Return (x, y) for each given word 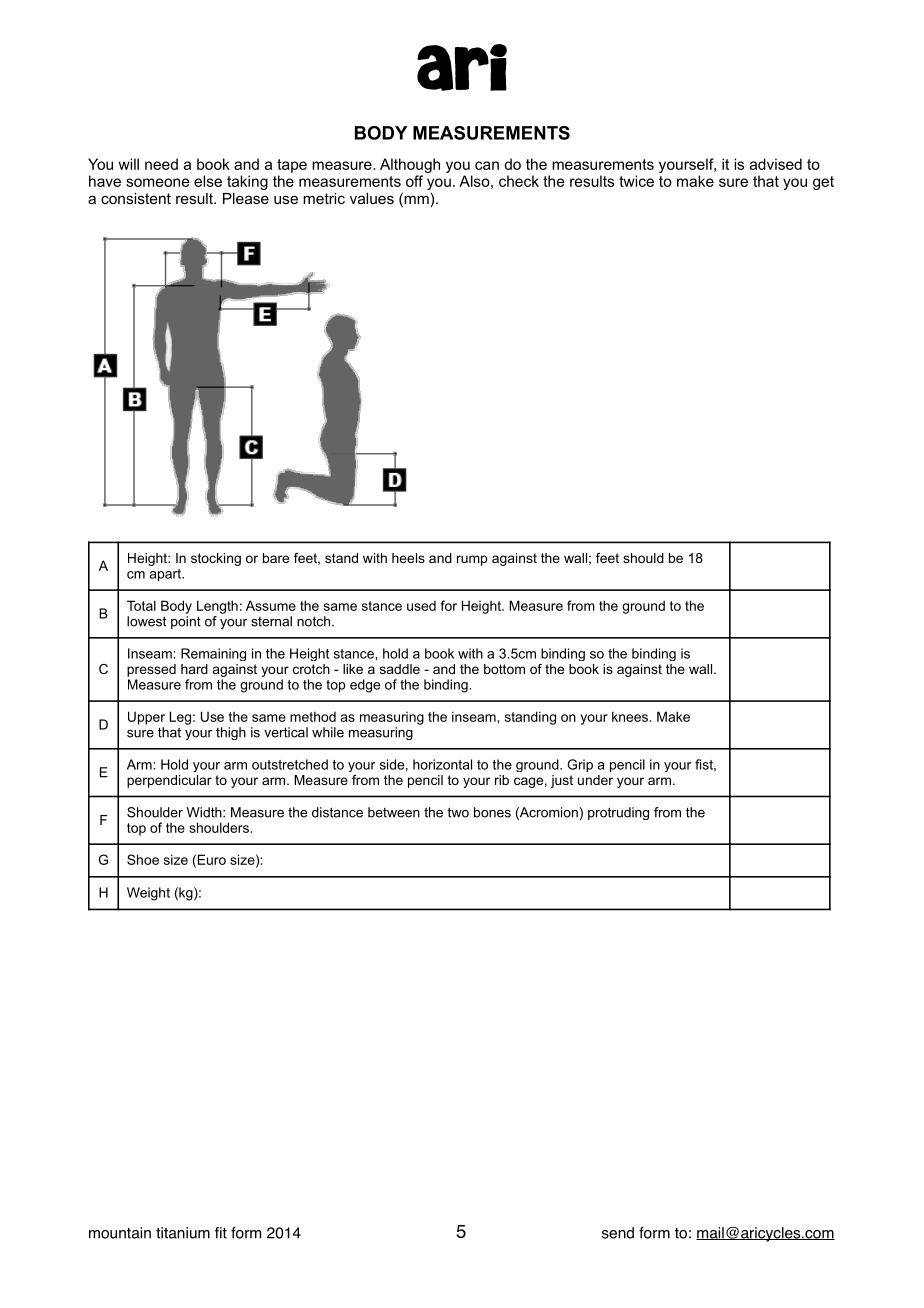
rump (472, 560)
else (208, 181)
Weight (148, 894)
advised (776, 164)
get (823, 183)
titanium (183, 1233)
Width (205, 812)
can (487, 165)
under (595, 780)
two (458, 812)
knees (631, 716)
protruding (618, 813)
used (421, 606)
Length (217, 607)
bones (492, 812)
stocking (216, 559)
